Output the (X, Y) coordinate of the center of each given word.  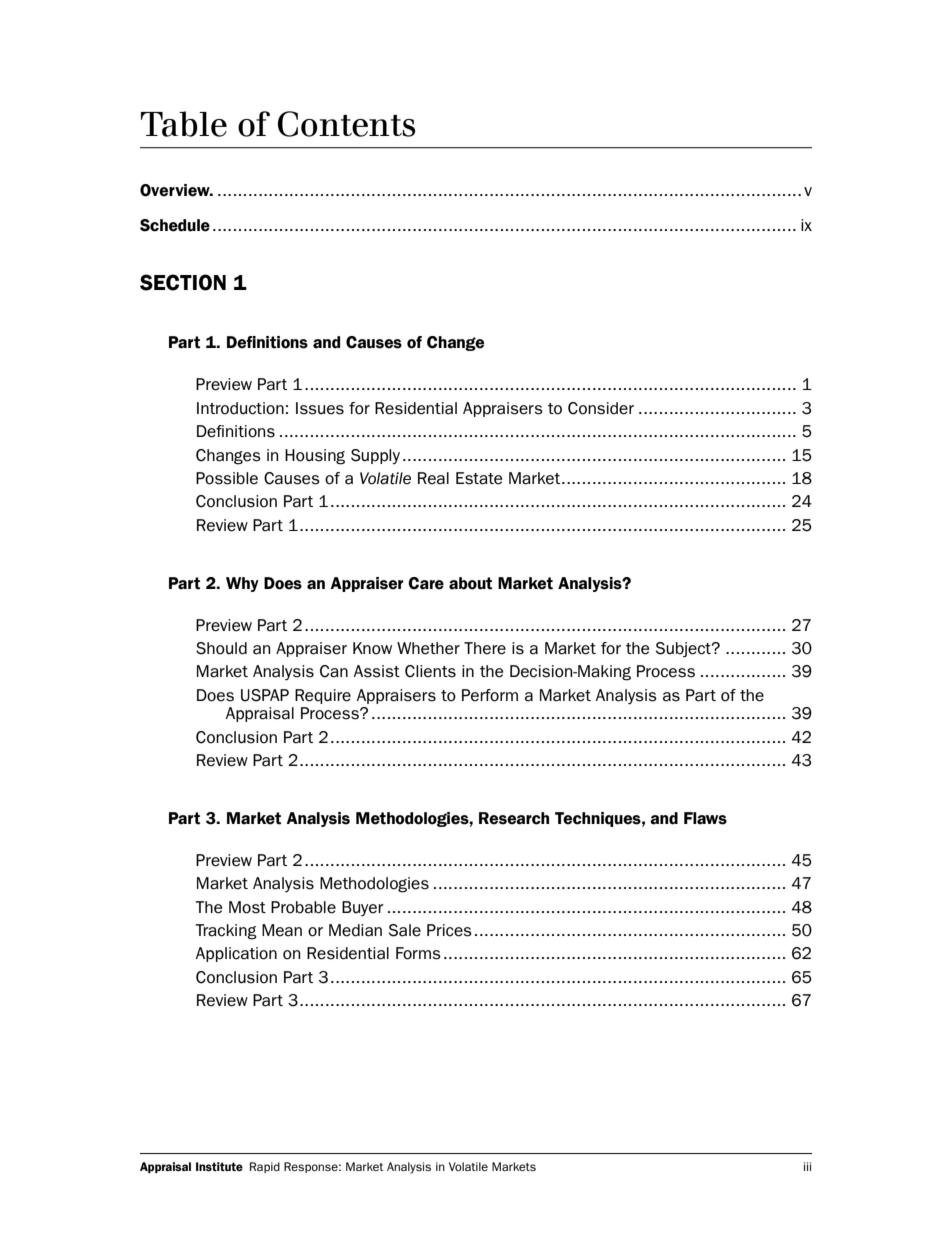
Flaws (705, 818)
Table (184, 124)
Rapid (265, 1167)
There (485, 648)
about (470, 583)
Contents (346, 124)
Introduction (240, 408)
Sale (405, 930)
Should (221, 648)
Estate (479, 478)
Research (514, 818)
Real (433, 478)
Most (247, 907)
